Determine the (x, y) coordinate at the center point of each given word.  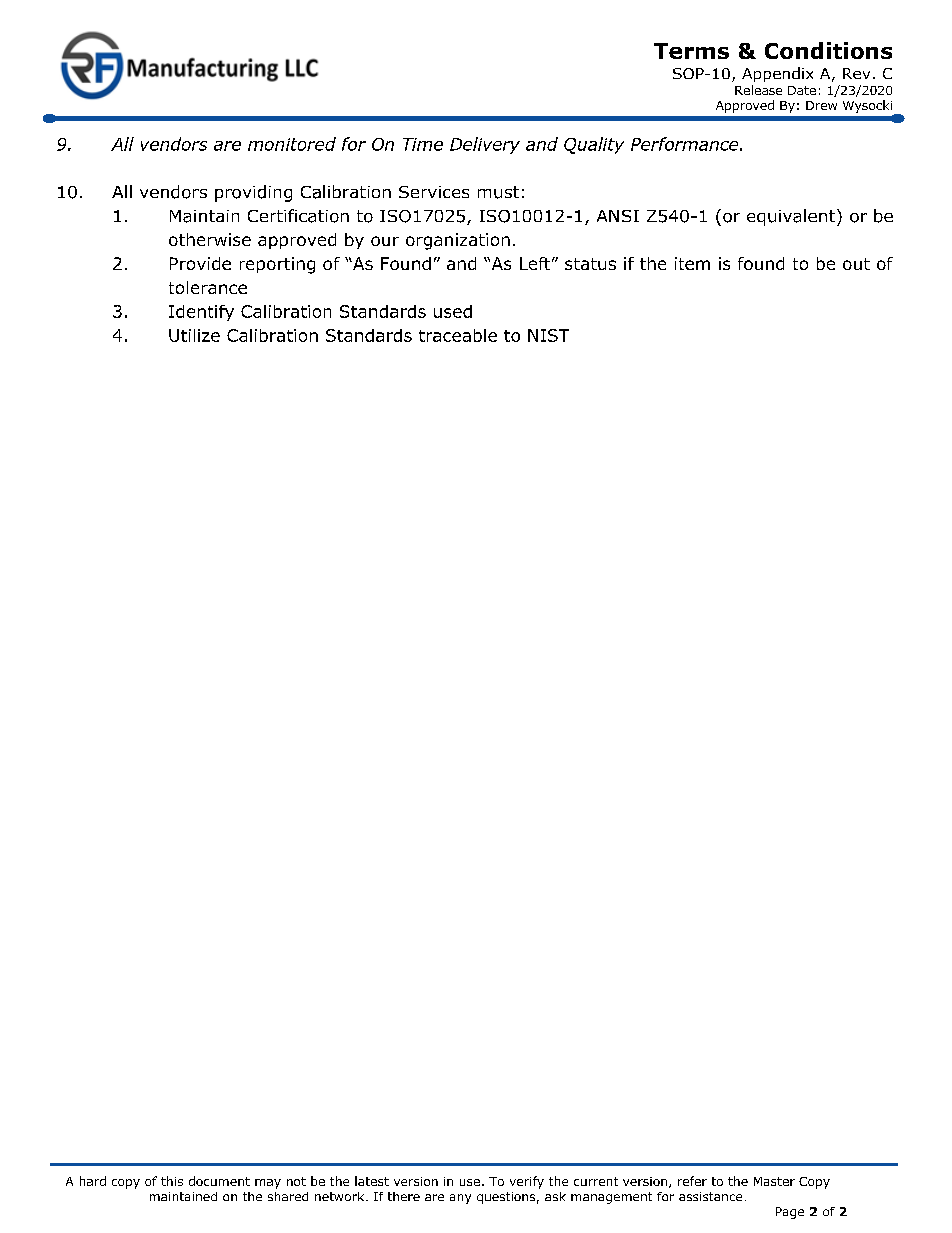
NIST (548, 335)
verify (527, 1182)
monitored (292, 144)
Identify (201, 313)
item (692, 263)
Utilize (194, 335)
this (172, 1181)
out (856, 264)
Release (758, 90)
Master (774, 1181)
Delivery (485, 145)
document (219, 1181)
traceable (458, 335)
